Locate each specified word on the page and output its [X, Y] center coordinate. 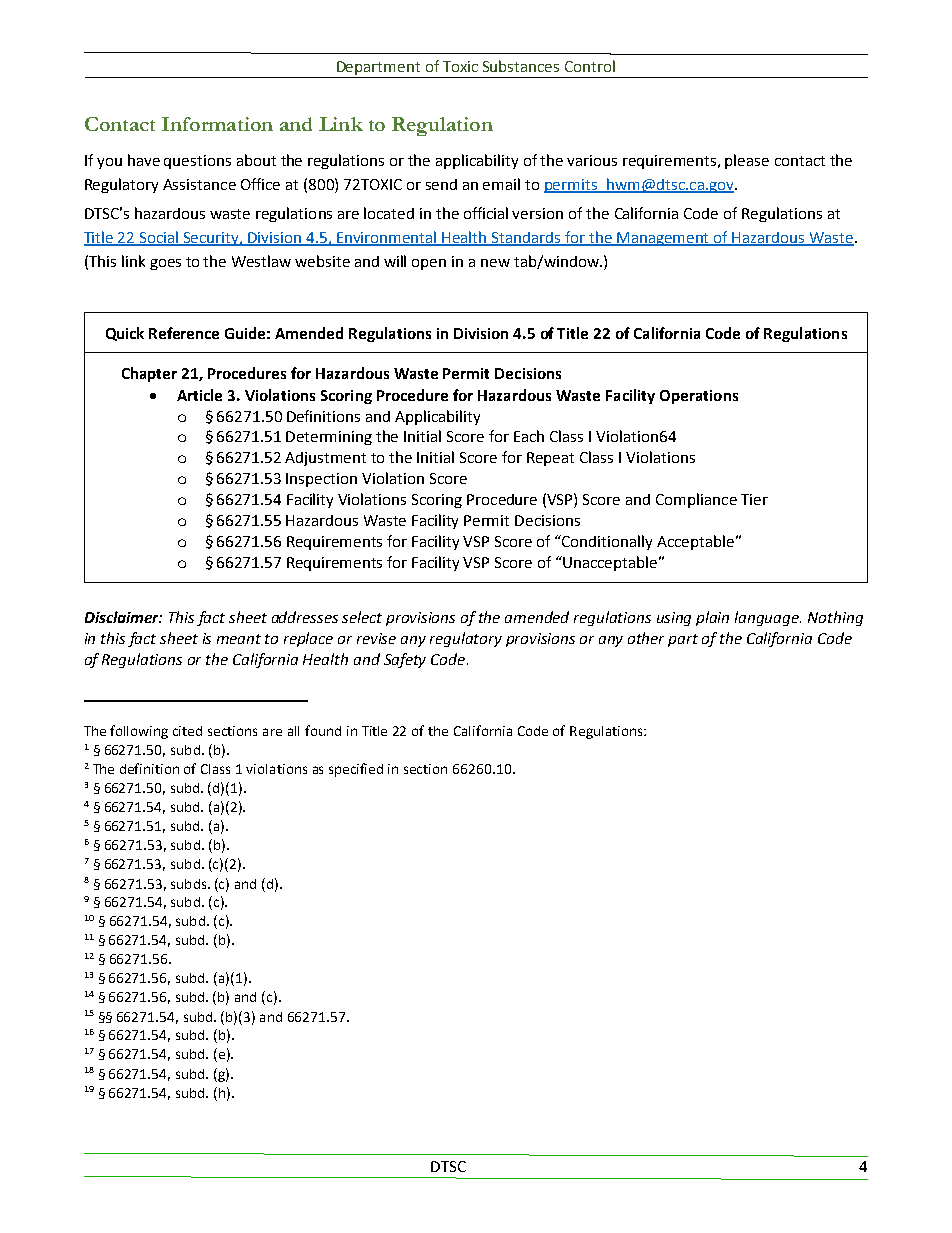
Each [529, 436]
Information [217, 124]
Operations [699, 397]
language [768, 618]
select [362, 617]
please [747, 161]
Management [664, 239]
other [646, 638]
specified [356, 770]
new [495, 263]
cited [187, 731]
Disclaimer [123, 617]
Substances [521, 66]
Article [199, 395]
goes [165, 264]
